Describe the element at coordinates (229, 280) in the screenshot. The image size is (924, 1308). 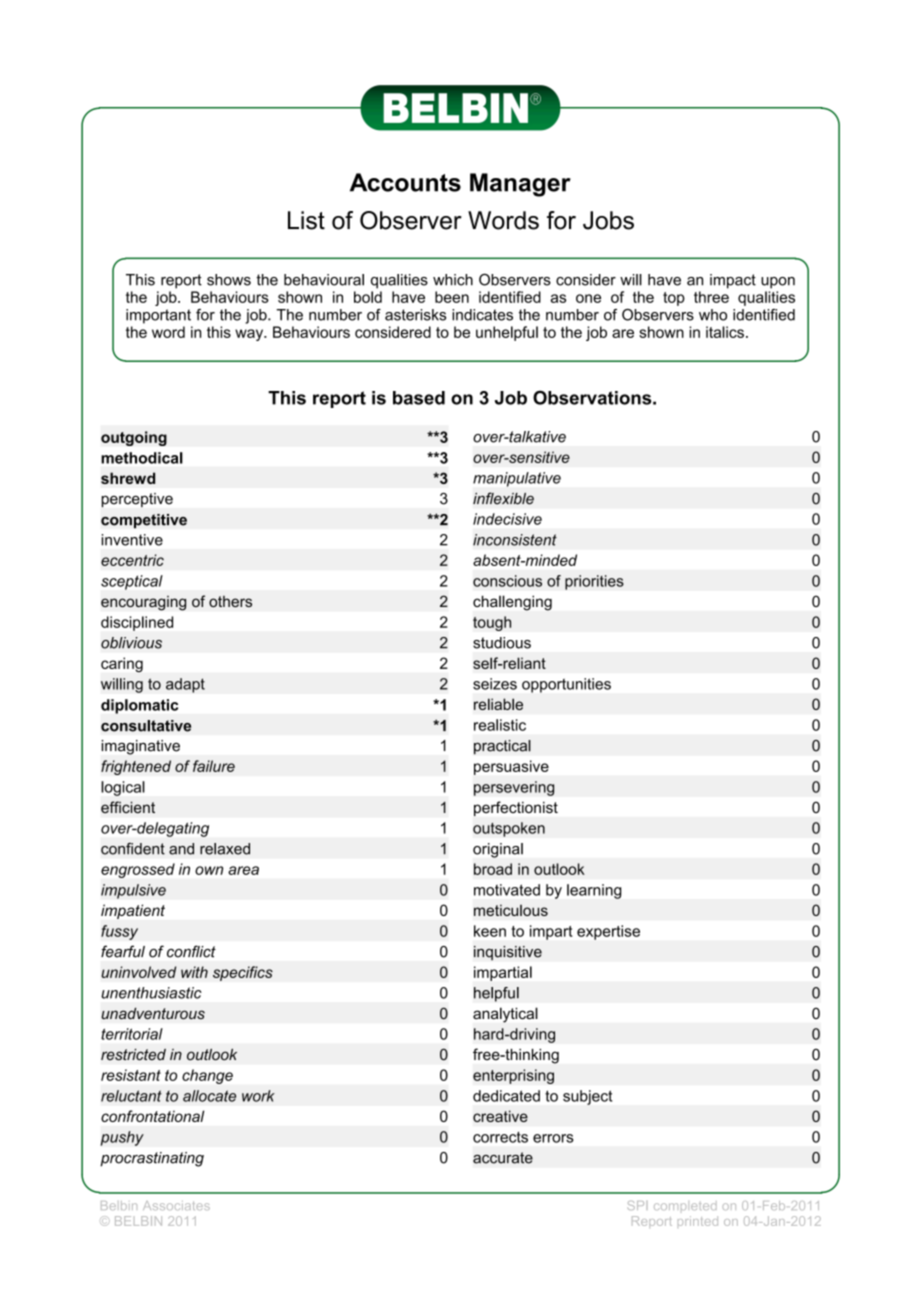
I see `shows` at that location.
